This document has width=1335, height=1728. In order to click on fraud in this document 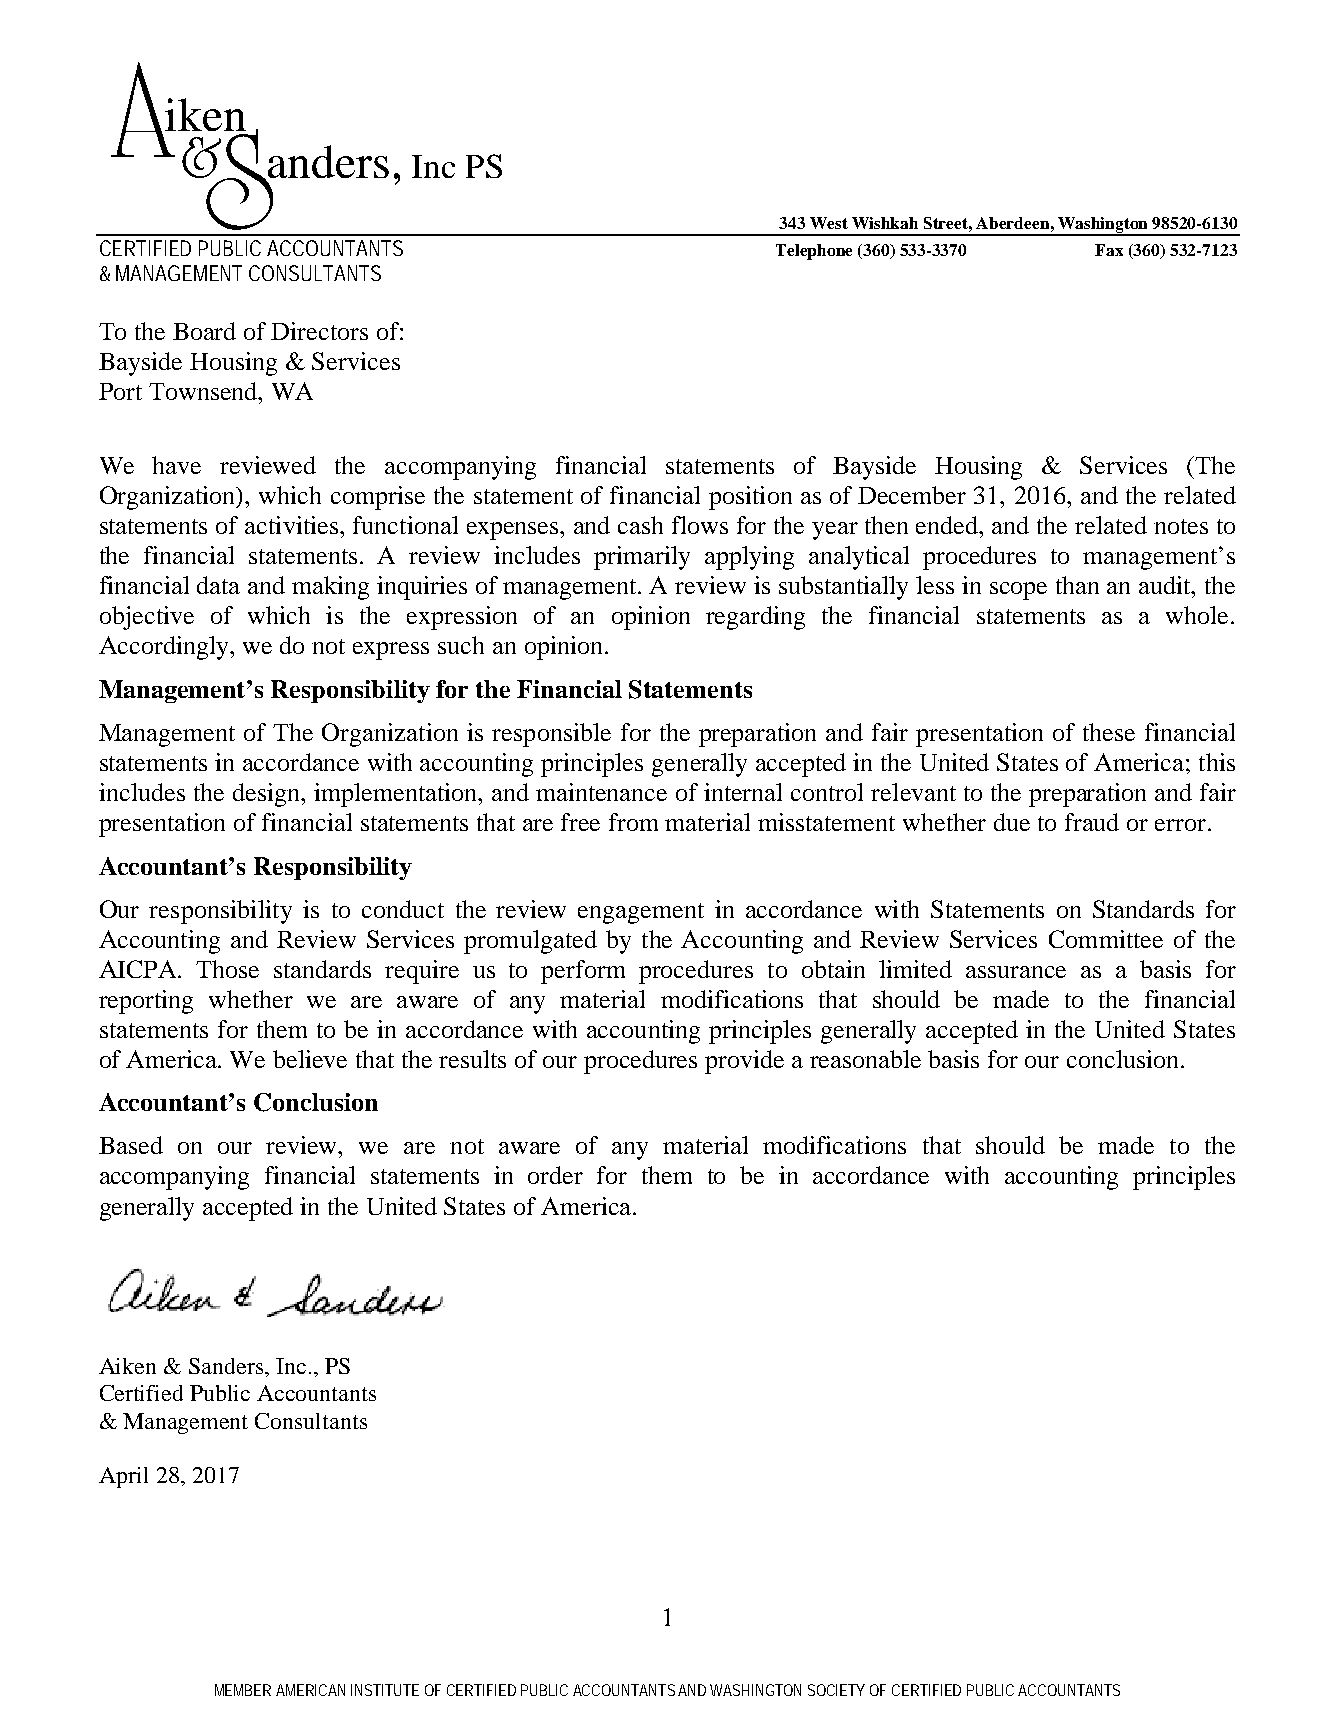, I will do `click(1092, 822)`.
